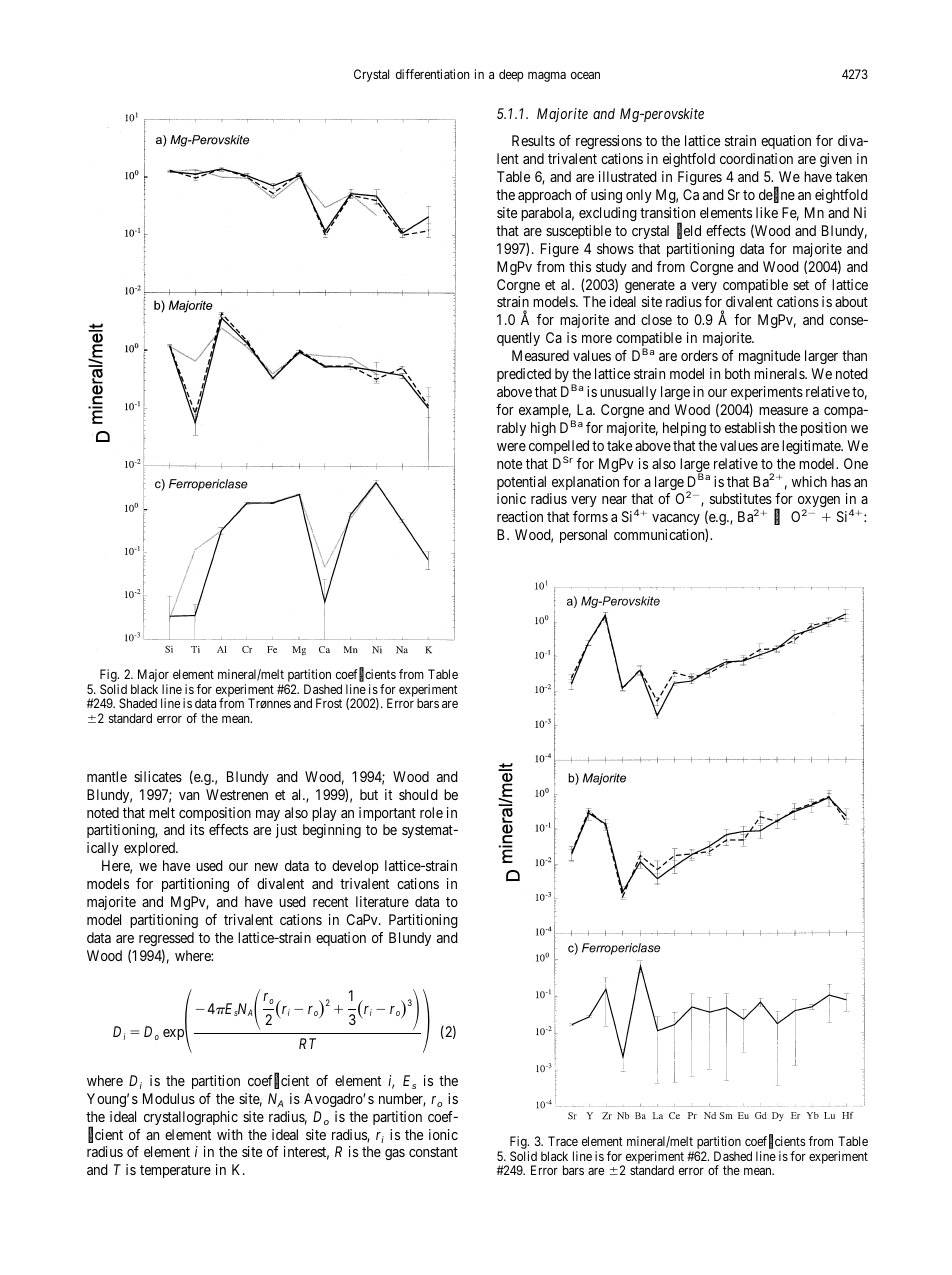 This screenshot has height=1275, width=952. I want to click on deep, so click(511, 75).
